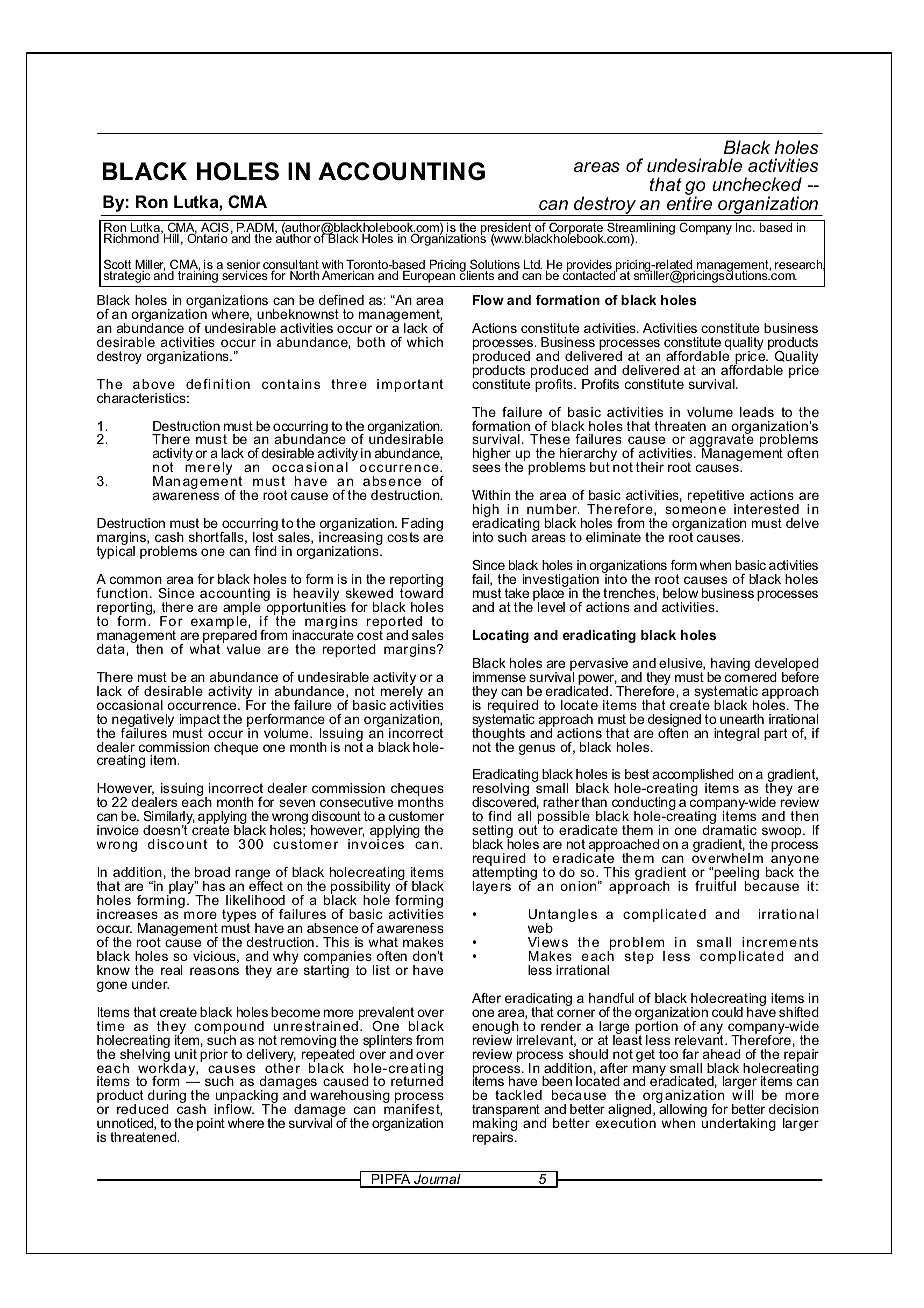 Image resolution: width=924 pixels, height=1308 pixels. I want to click on Locating, so click(501, 636).
